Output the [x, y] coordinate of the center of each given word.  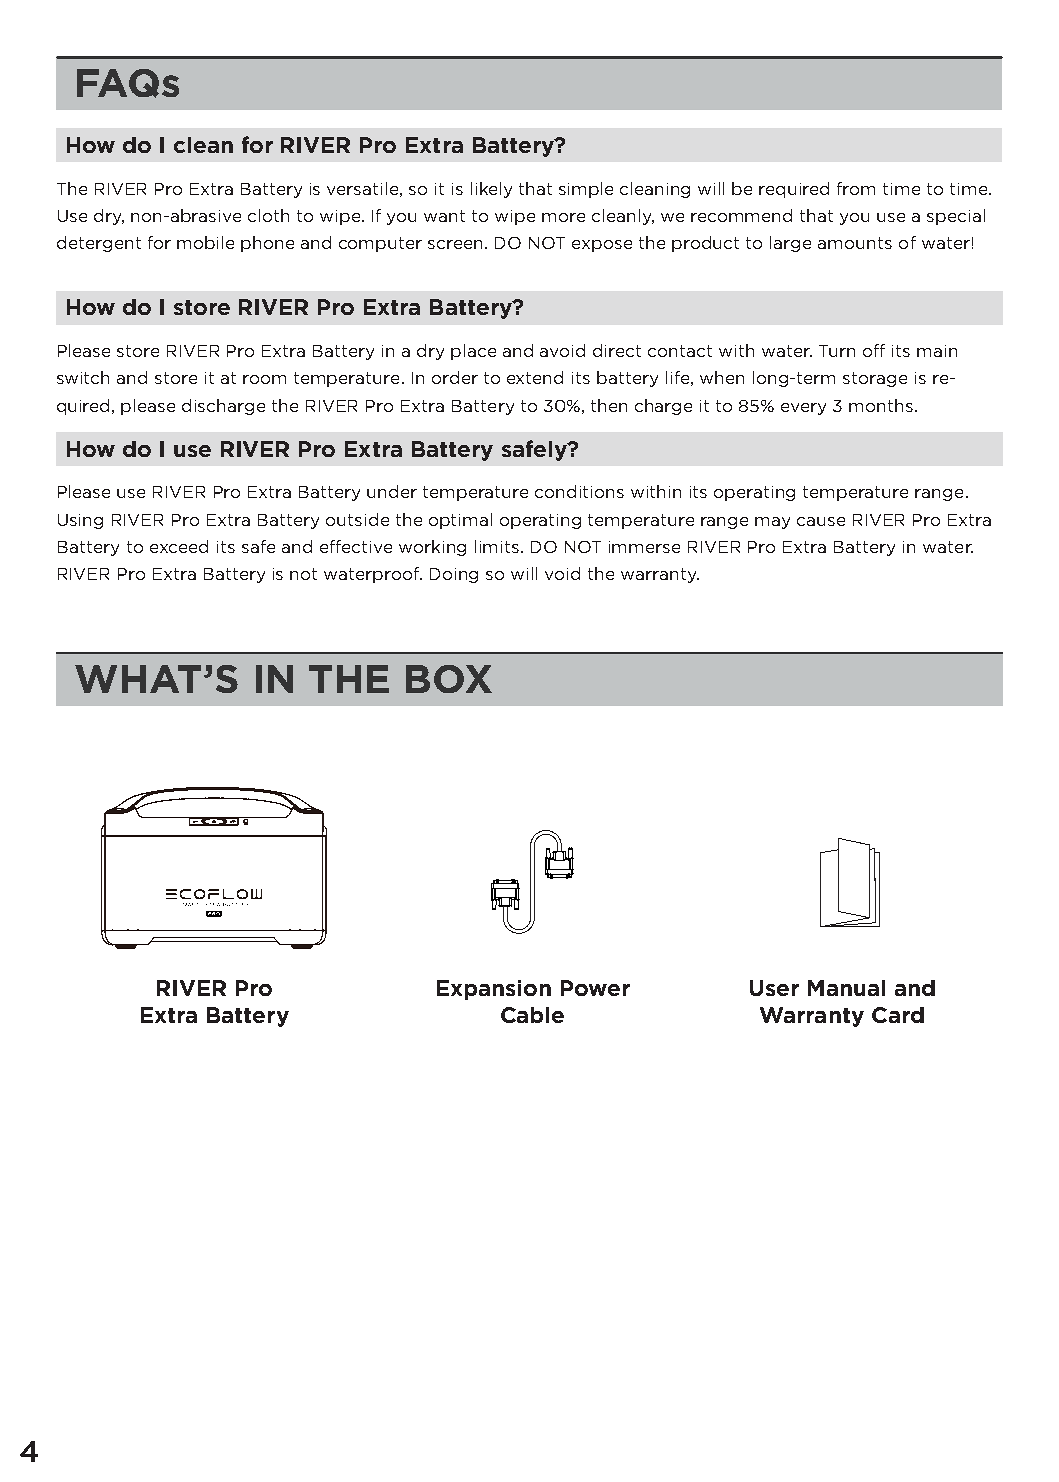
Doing [454, 575]
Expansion [494, 990]
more [563, 217]
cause [821, 521]
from [856, 188]
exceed [179, 546]
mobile [205, 242]
